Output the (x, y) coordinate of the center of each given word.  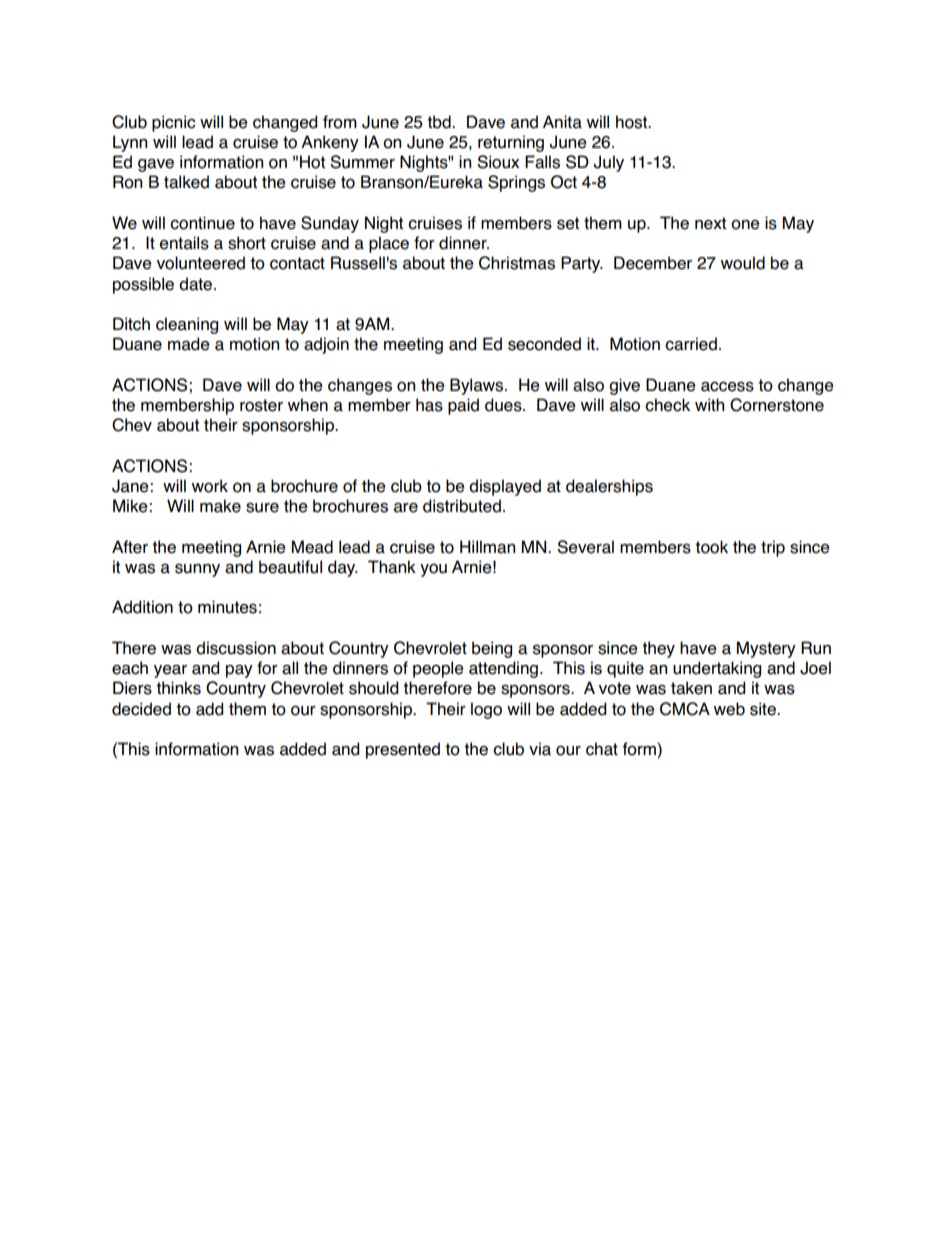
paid (463, 406)
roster (261, 405)
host (633, 122)
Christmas (517, 263)
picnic (173, 123)
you (433, 570)
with (709, 404)
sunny (197, 570)
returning (511, 143)
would (743, 263)
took (711, 547)
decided (141, 709)
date (197, 284)
